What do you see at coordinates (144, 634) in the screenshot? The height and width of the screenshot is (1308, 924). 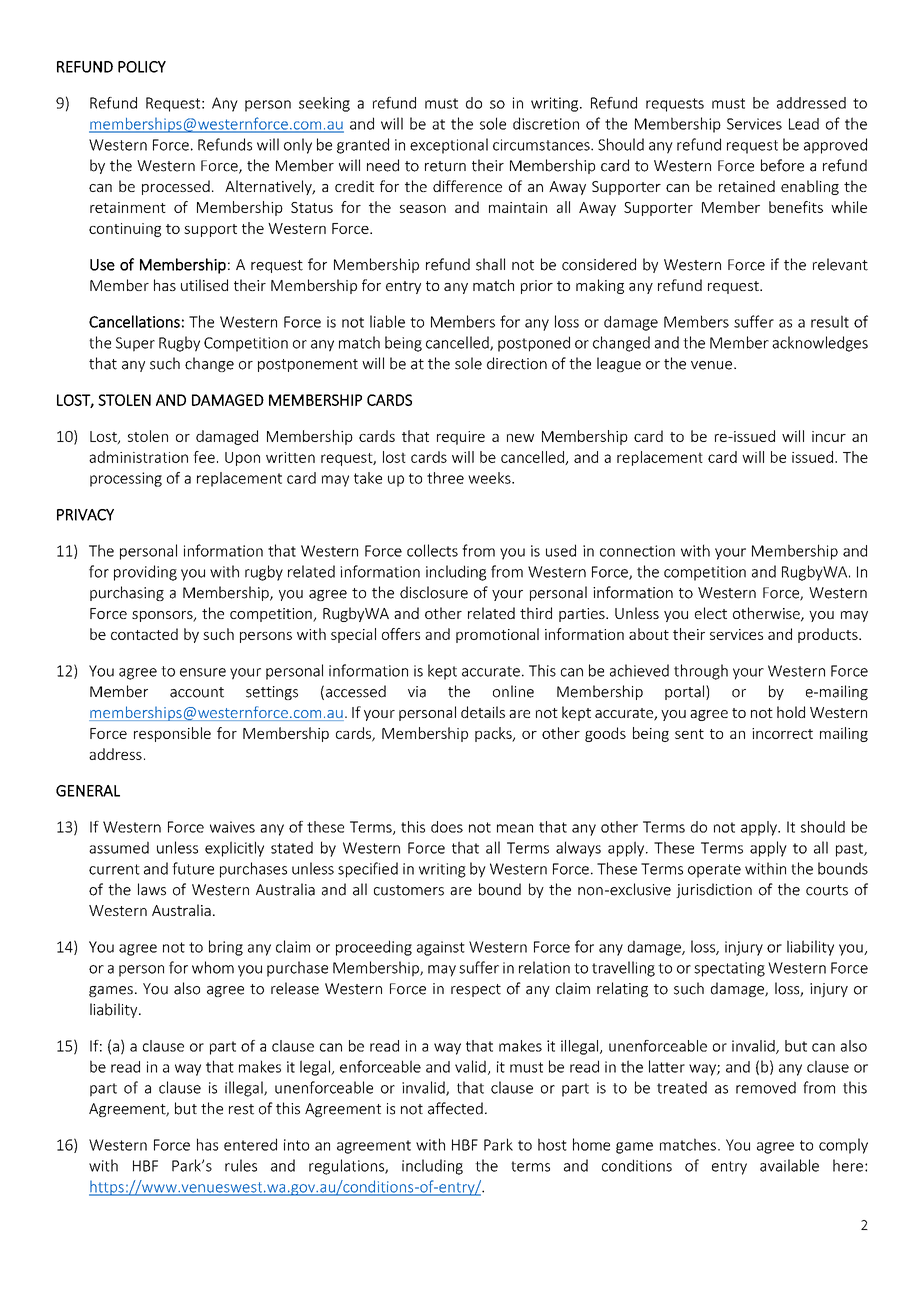 I see `contacted` at bounding box center [144, 634].
